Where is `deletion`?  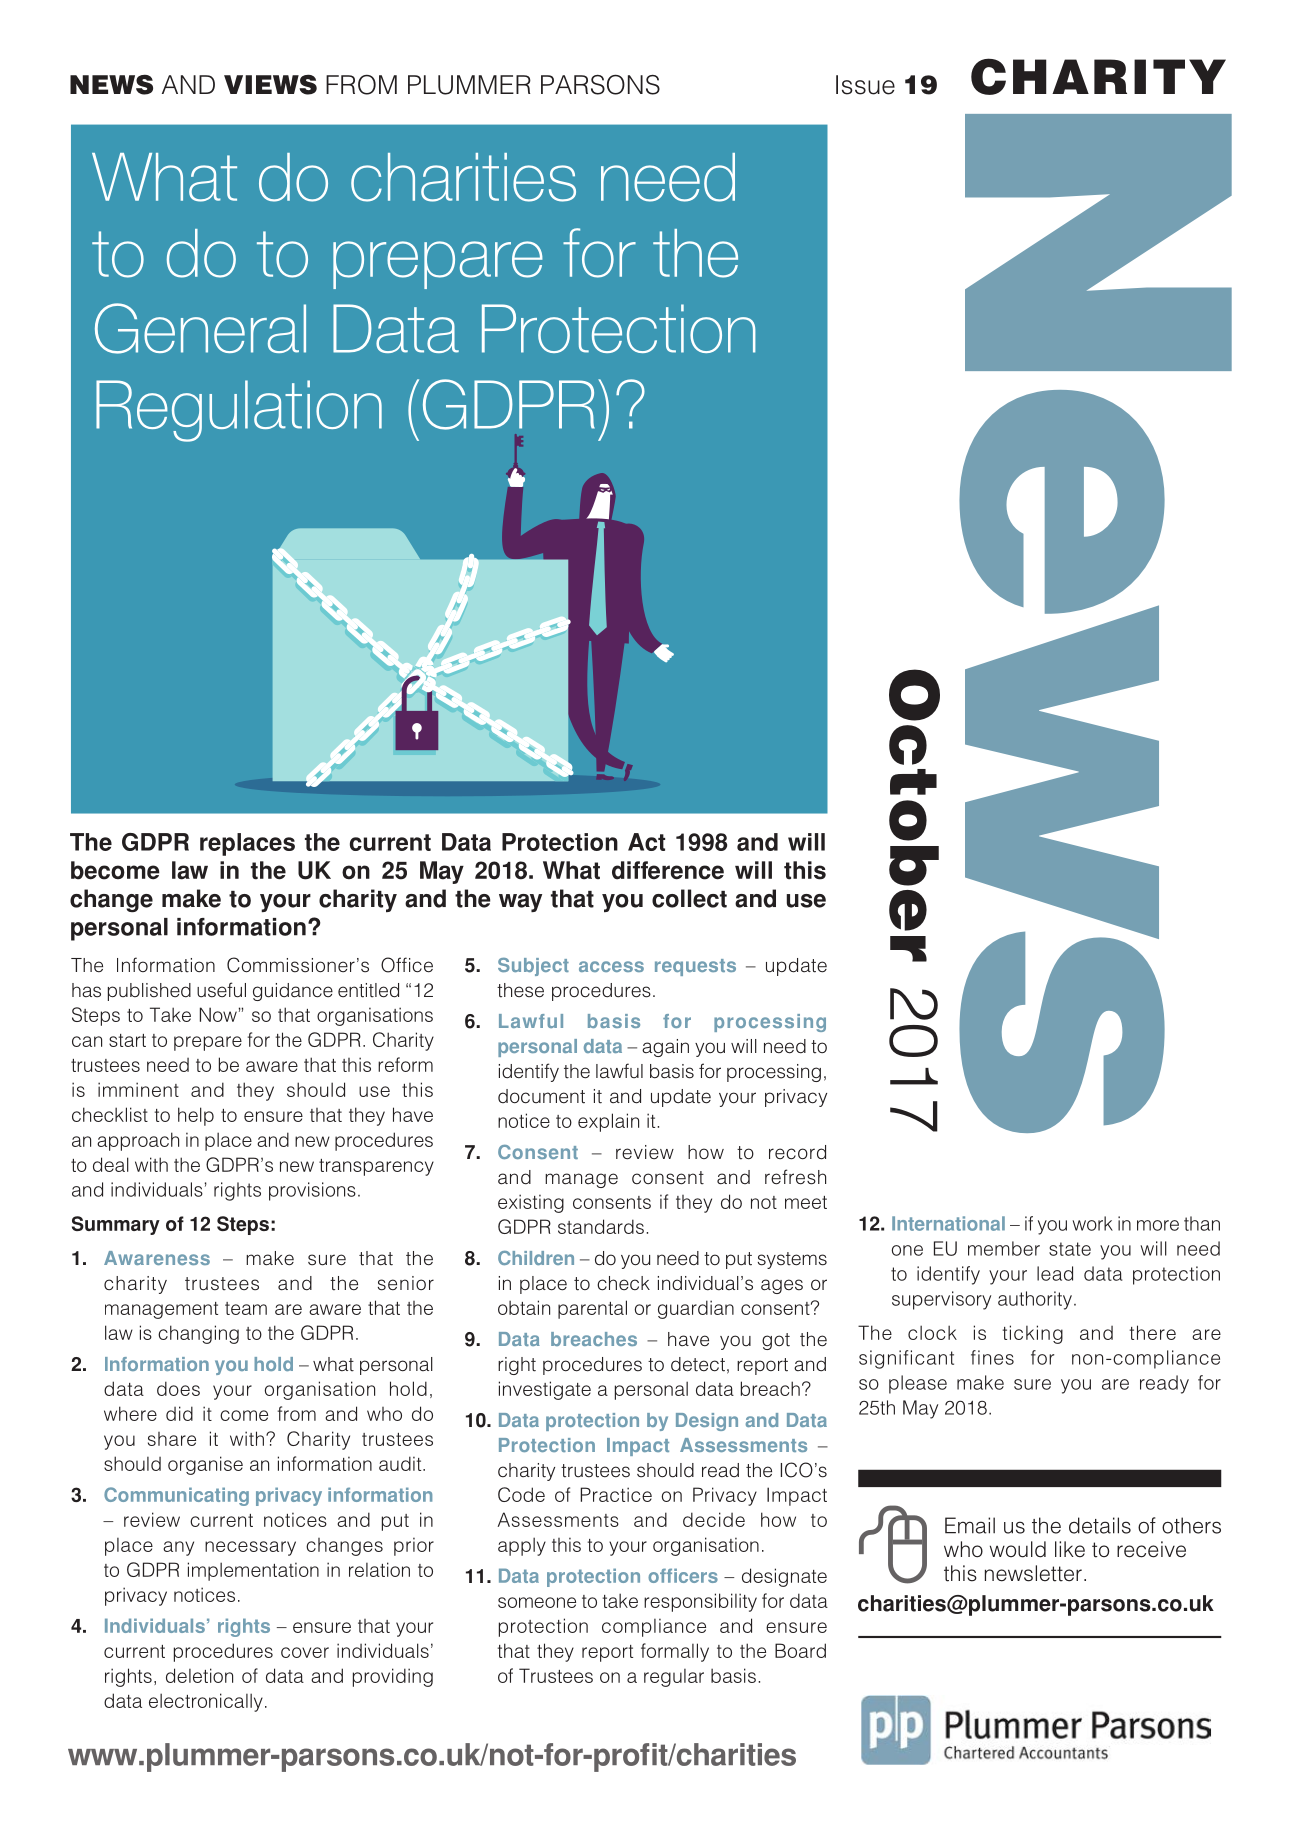 deletion is located at coordinates (199, 1675).
